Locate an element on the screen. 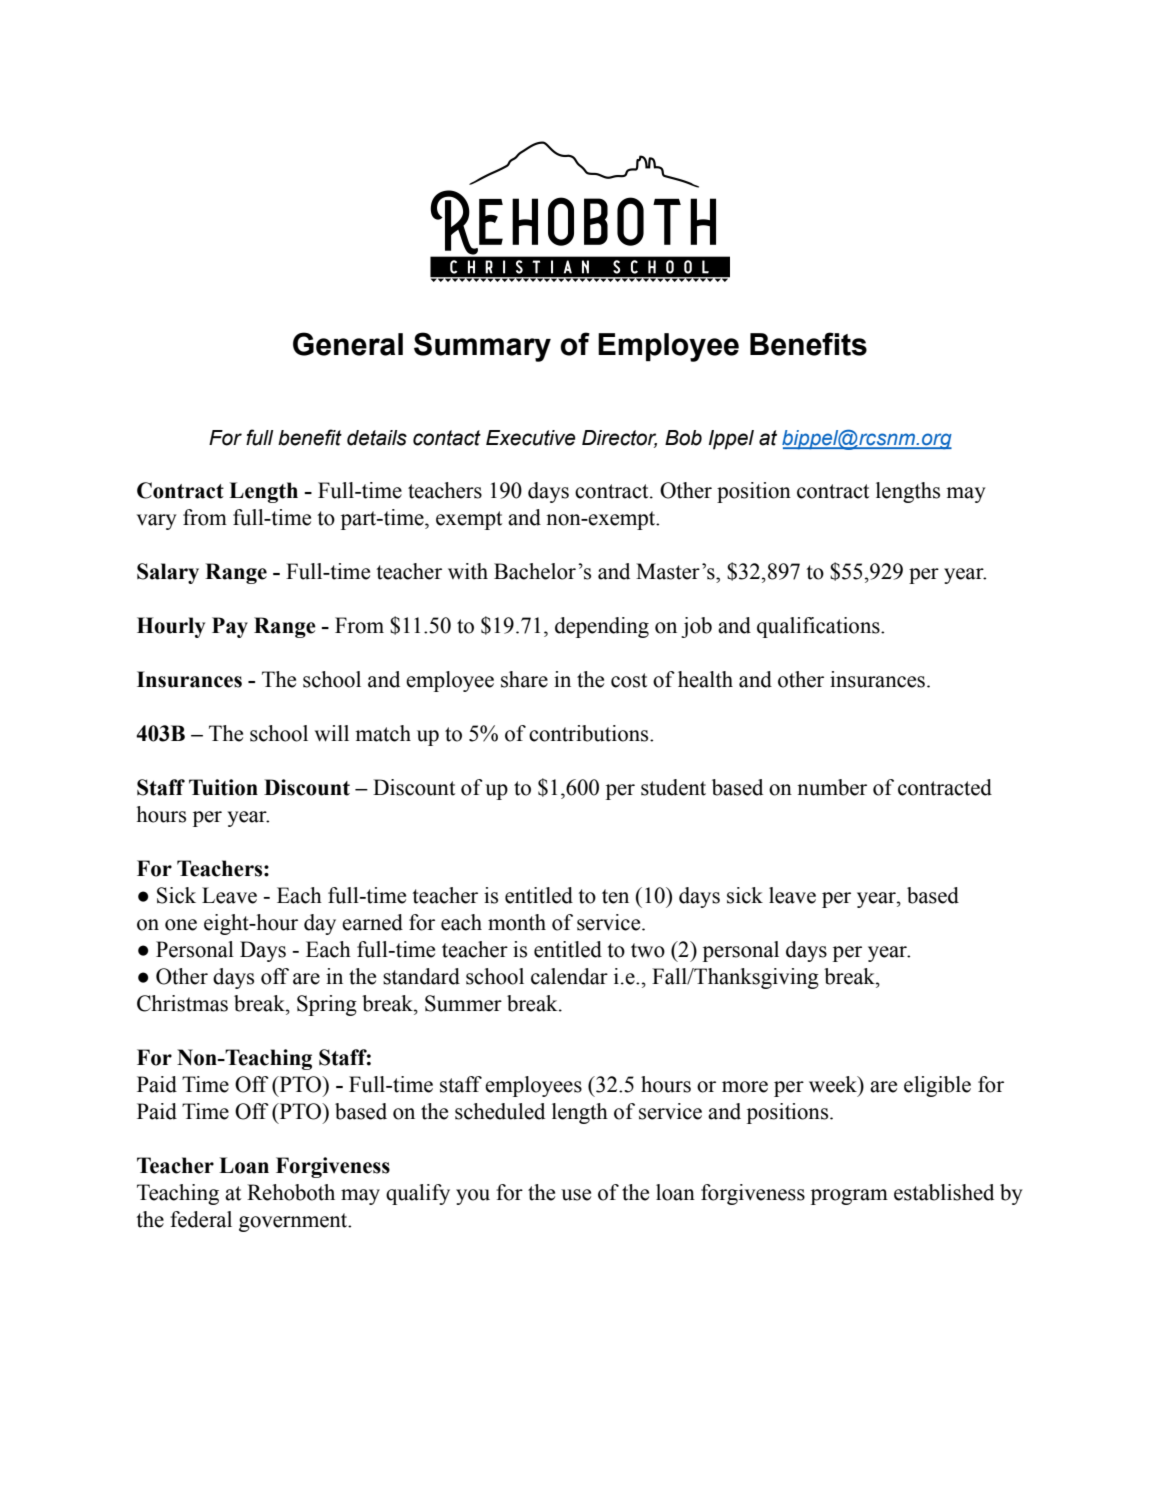 The height and width of the screenshot is (1501, 1160). Bob is located at coordinates (683, 438).
